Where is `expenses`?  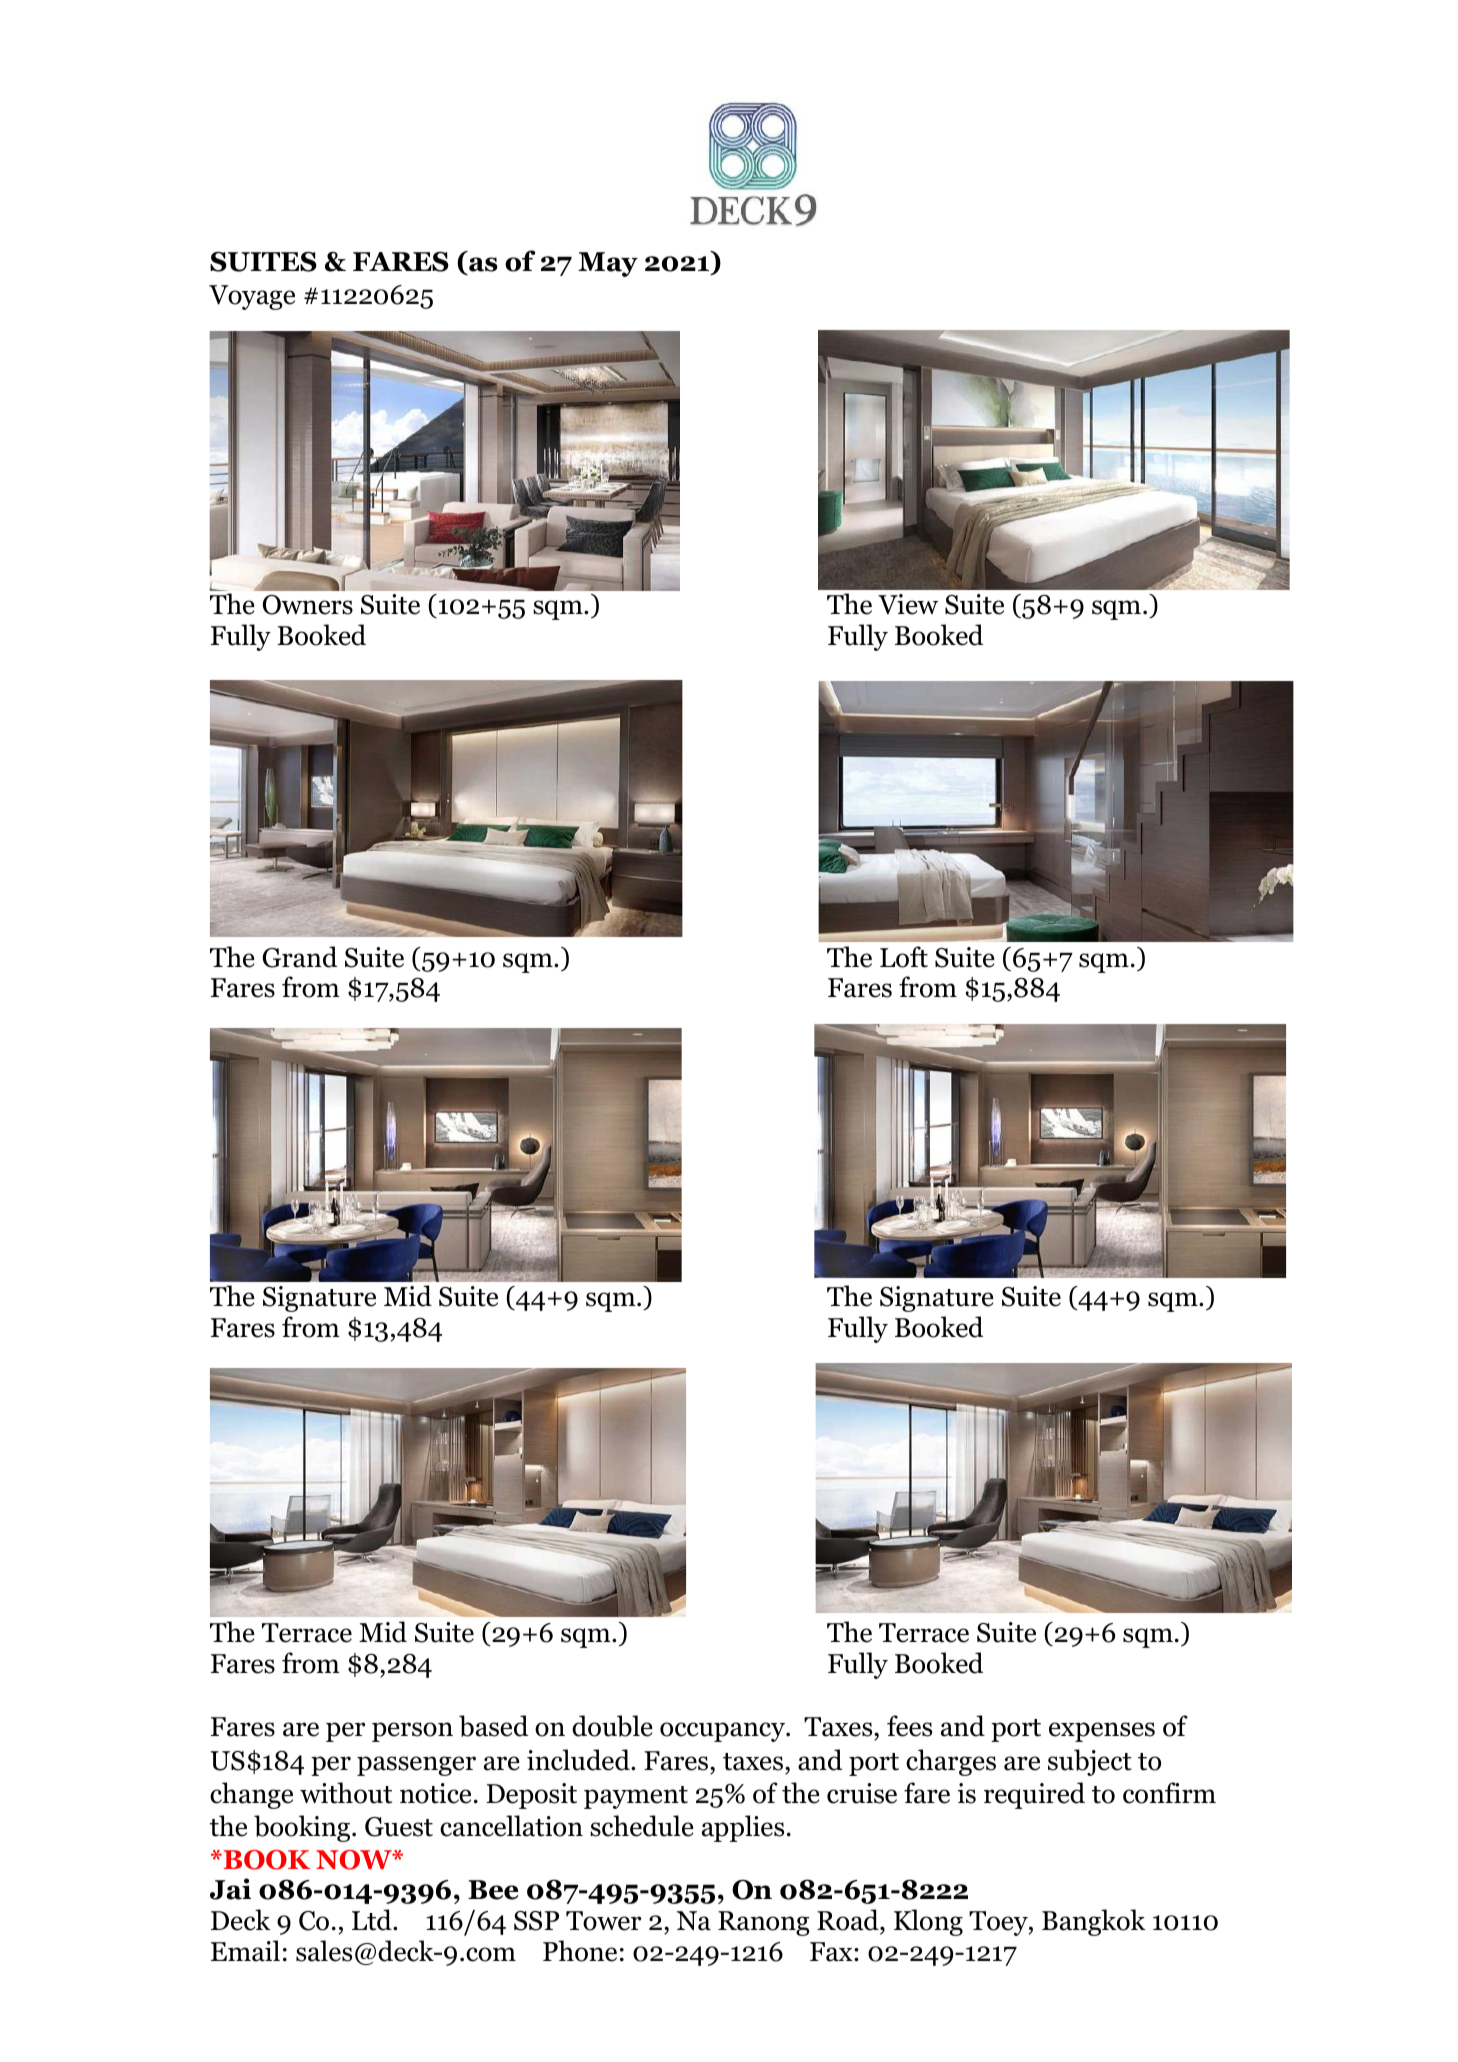
expenses is located at coordinates (1102, 1732).
